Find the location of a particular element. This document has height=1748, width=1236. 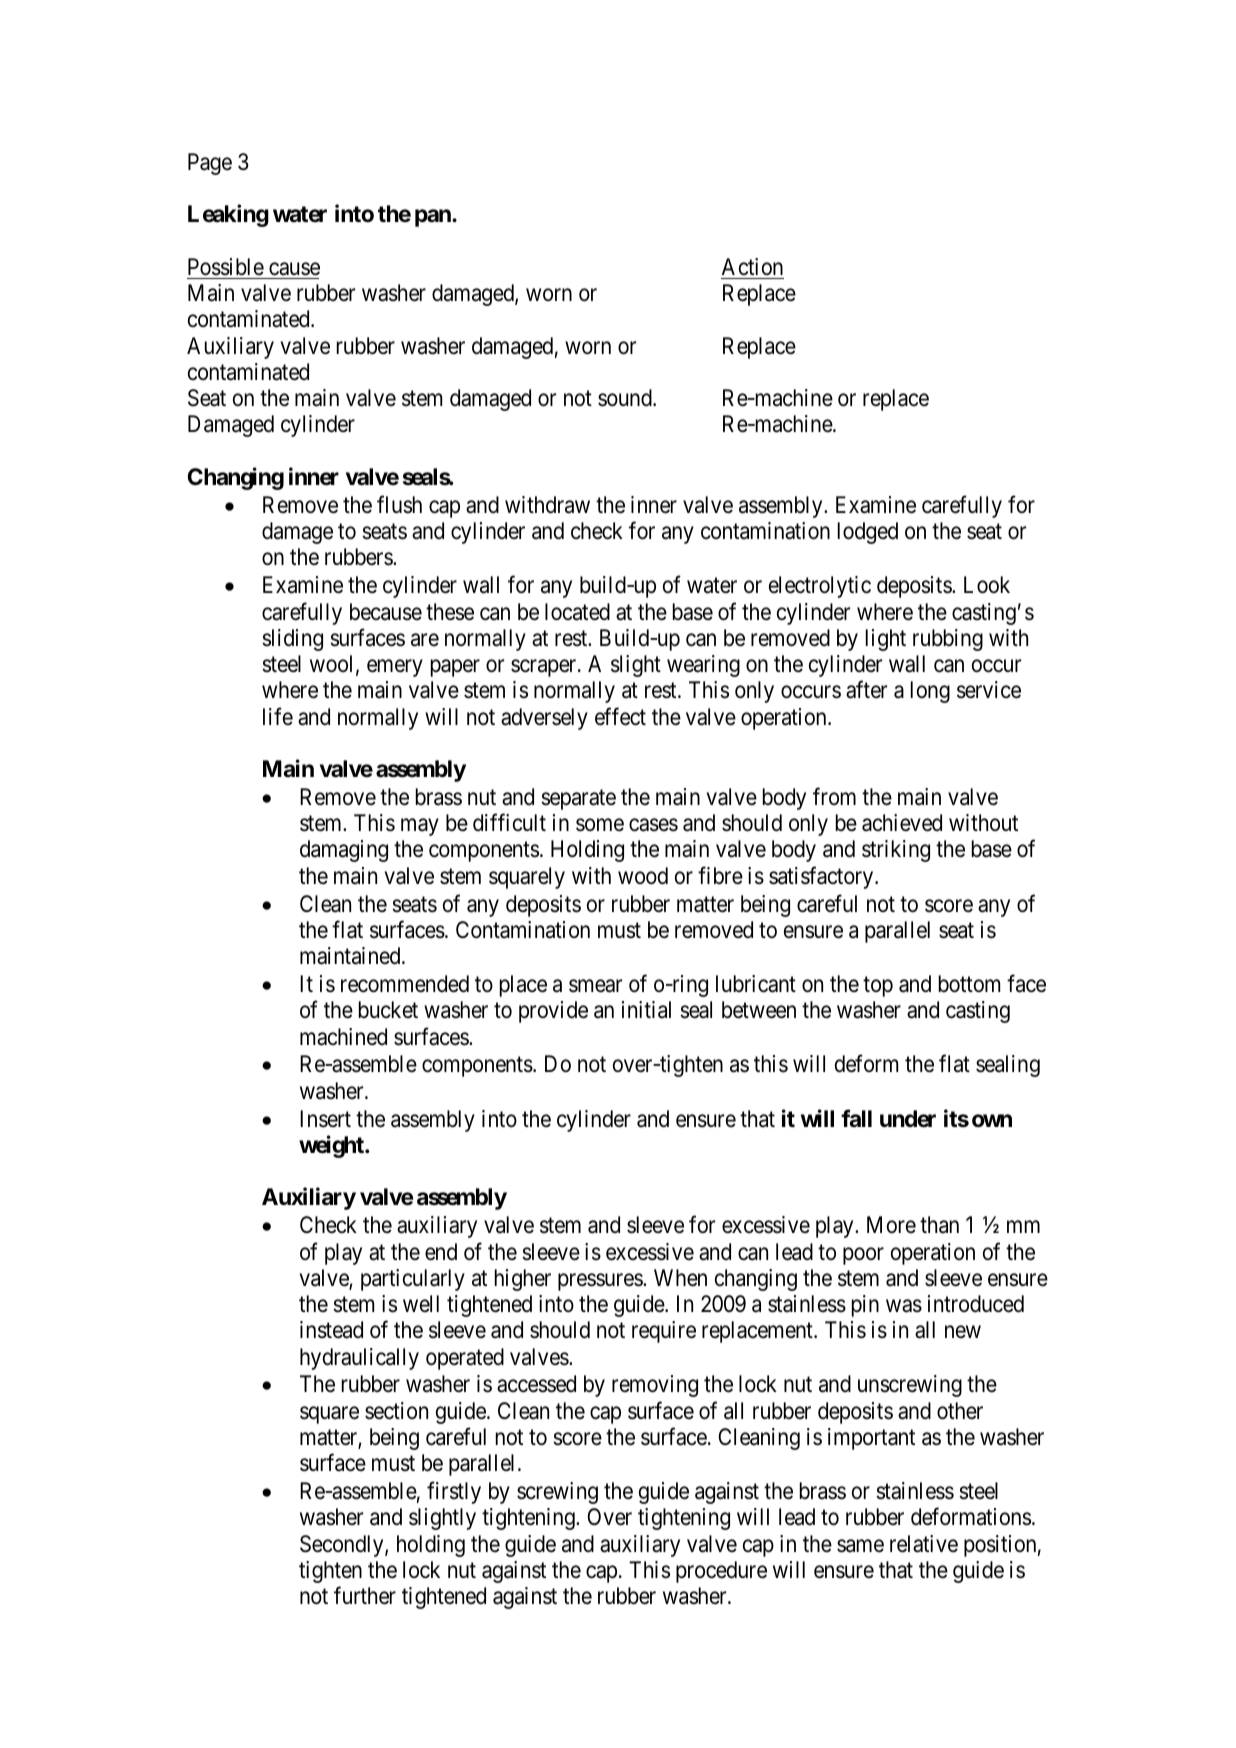

relative is located at coordinates (924, 1544).
